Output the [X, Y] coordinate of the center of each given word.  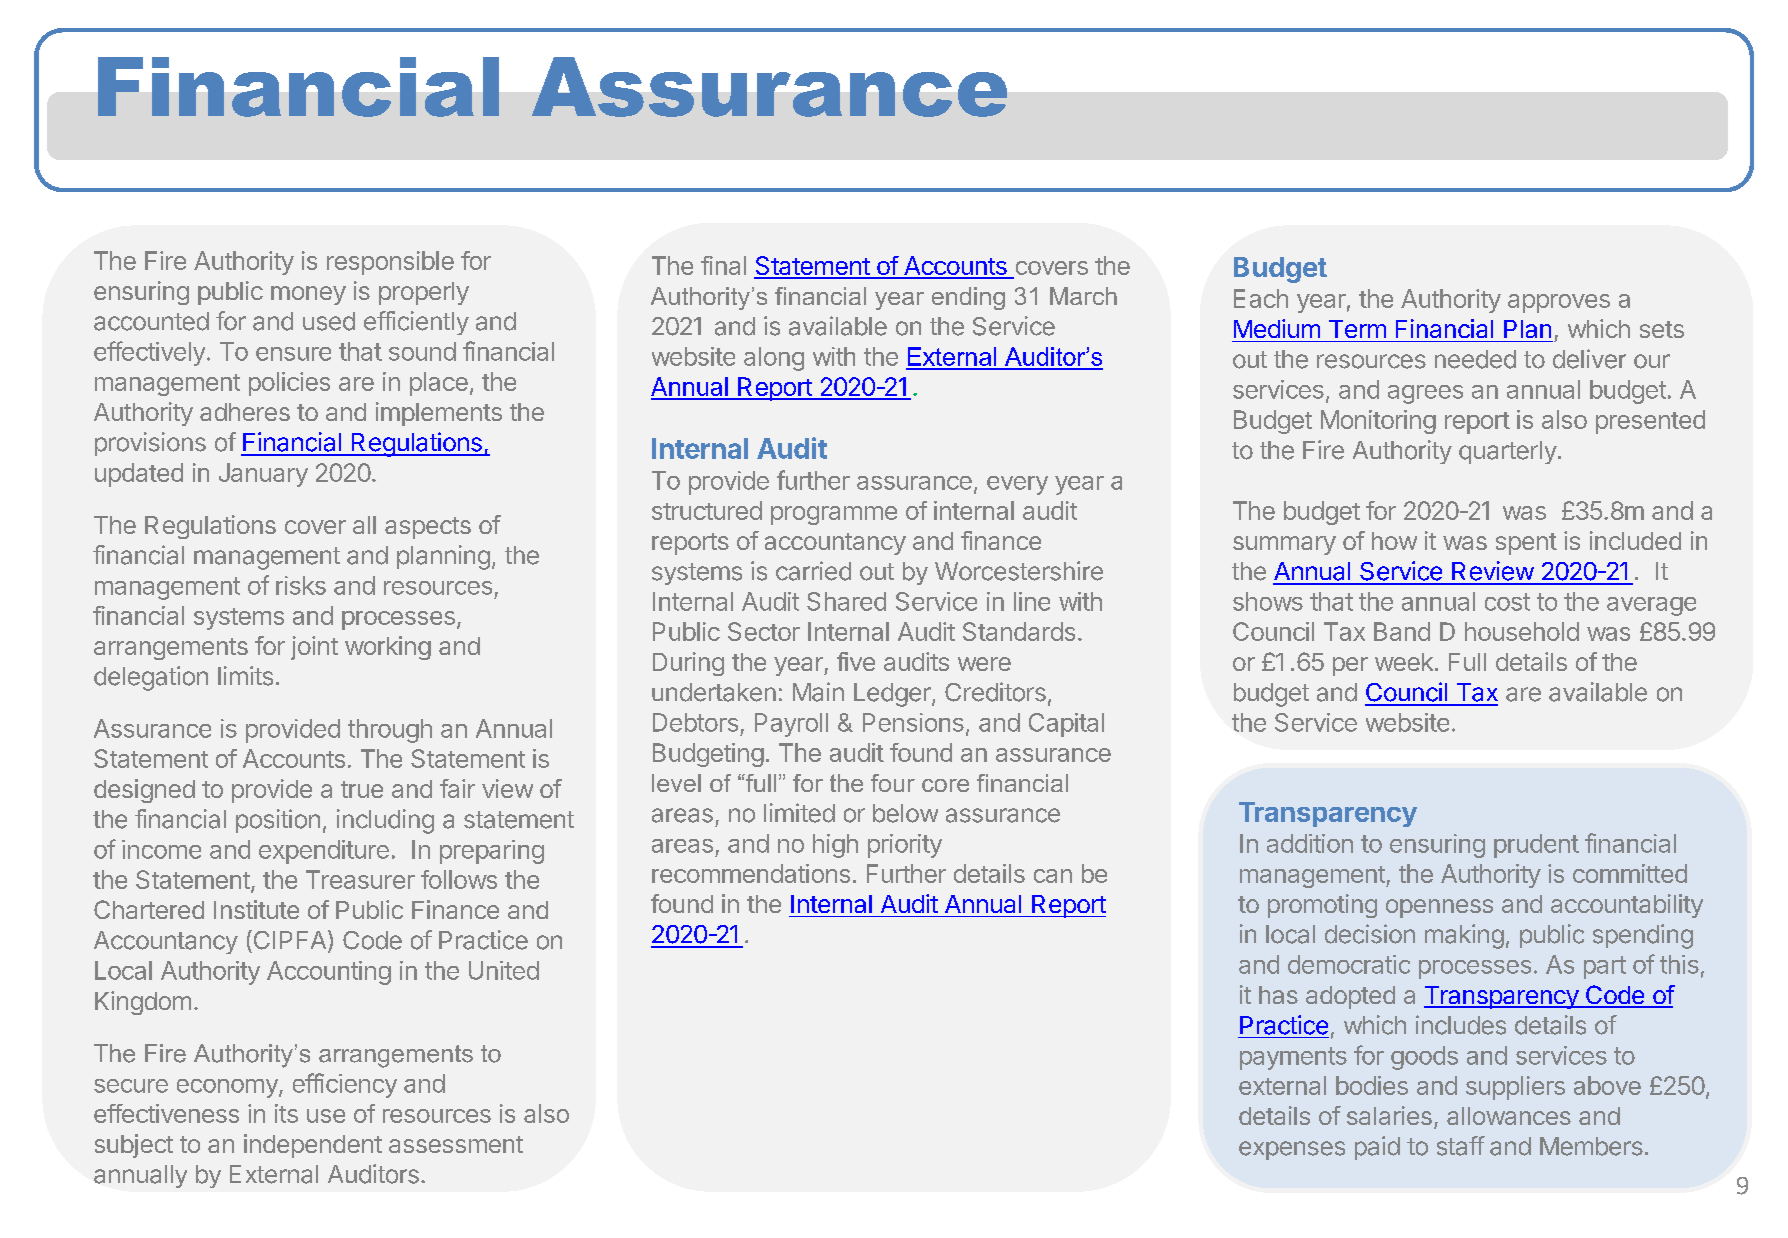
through [390, 731]
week [1404, 662]
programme [834, 515]
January [263, 475]
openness [1439, 908]
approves [1559, 303]
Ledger [893, 695]
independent [313, 1146]
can [1053, 876]
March [1083, 296]
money [308, 295]
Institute [256, 909]
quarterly [1508, 452]
